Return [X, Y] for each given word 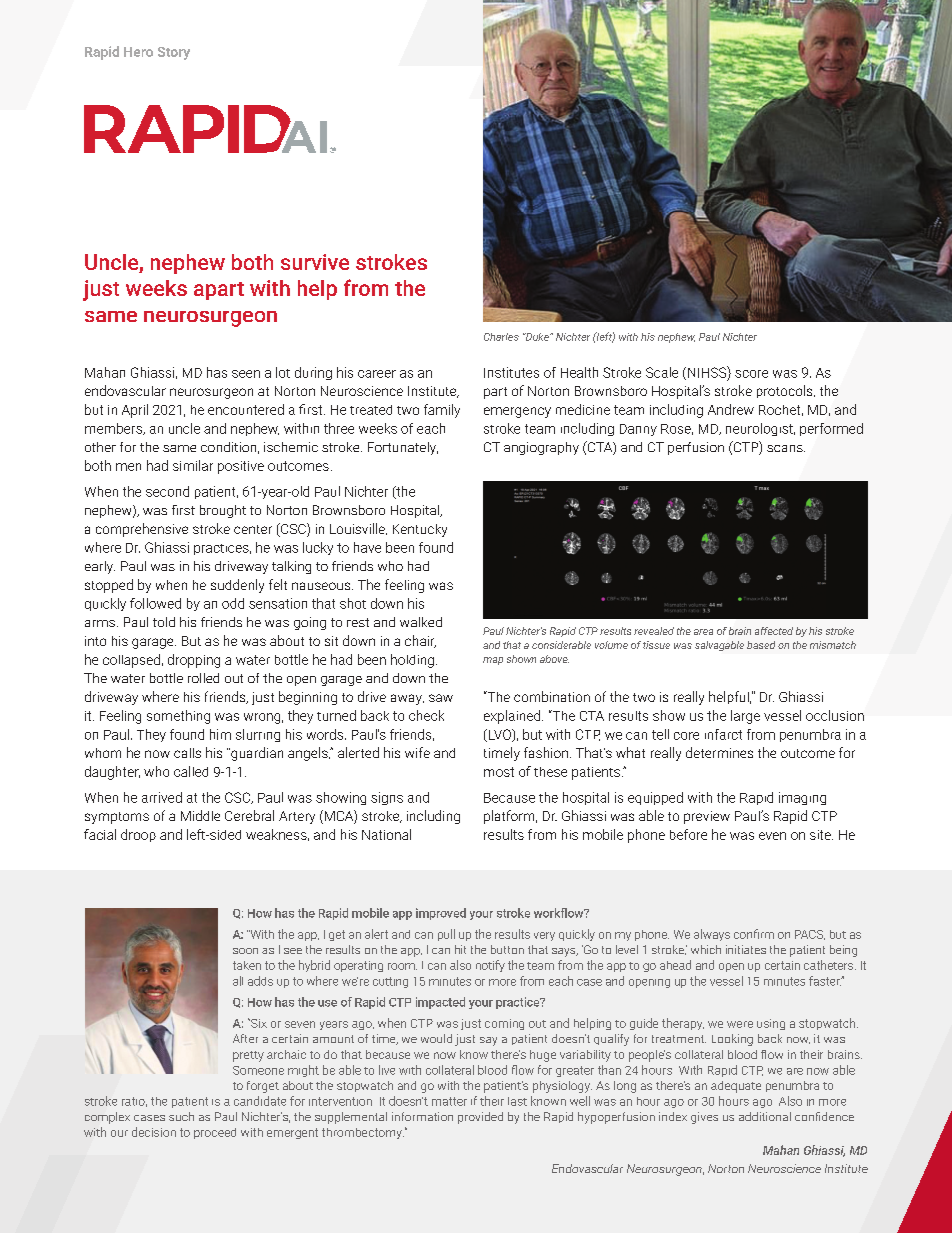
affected [774, 631]
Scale [662, 372]
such [181, 1116]
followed [155, 603]
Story [174, 53]
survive [315, 262]
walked [421, 622]
